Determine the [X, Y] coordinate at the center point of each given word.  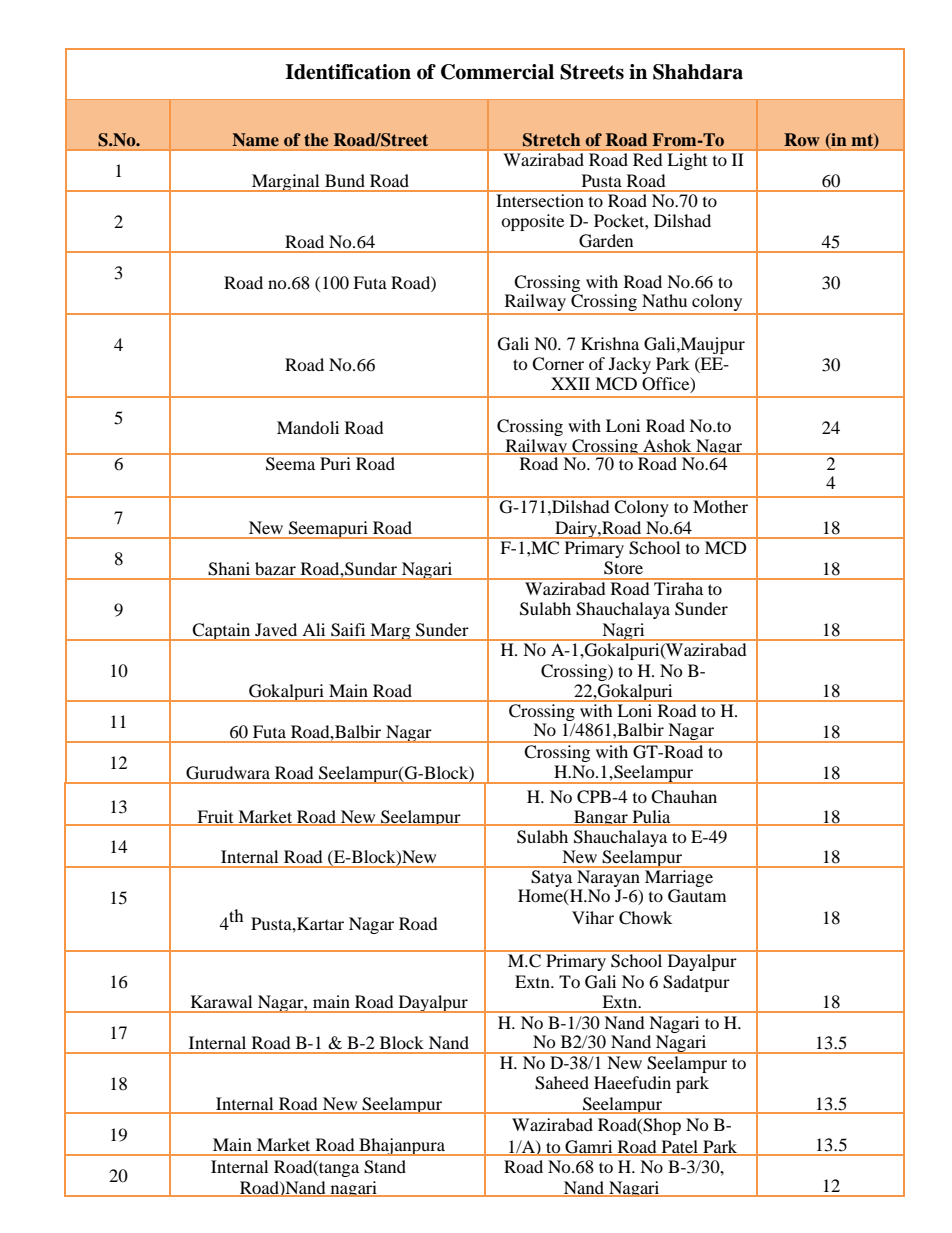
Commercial [497, 72]
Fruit [215, 817]
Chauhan [684, 797]
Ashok [667, 447]
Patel [680, 1148]
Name [256, 139]
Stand [385, 1167]
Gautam [697, 896]
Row [802, 139]
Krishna [610, 343]
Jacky [630, 365]
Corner [558, 364]
